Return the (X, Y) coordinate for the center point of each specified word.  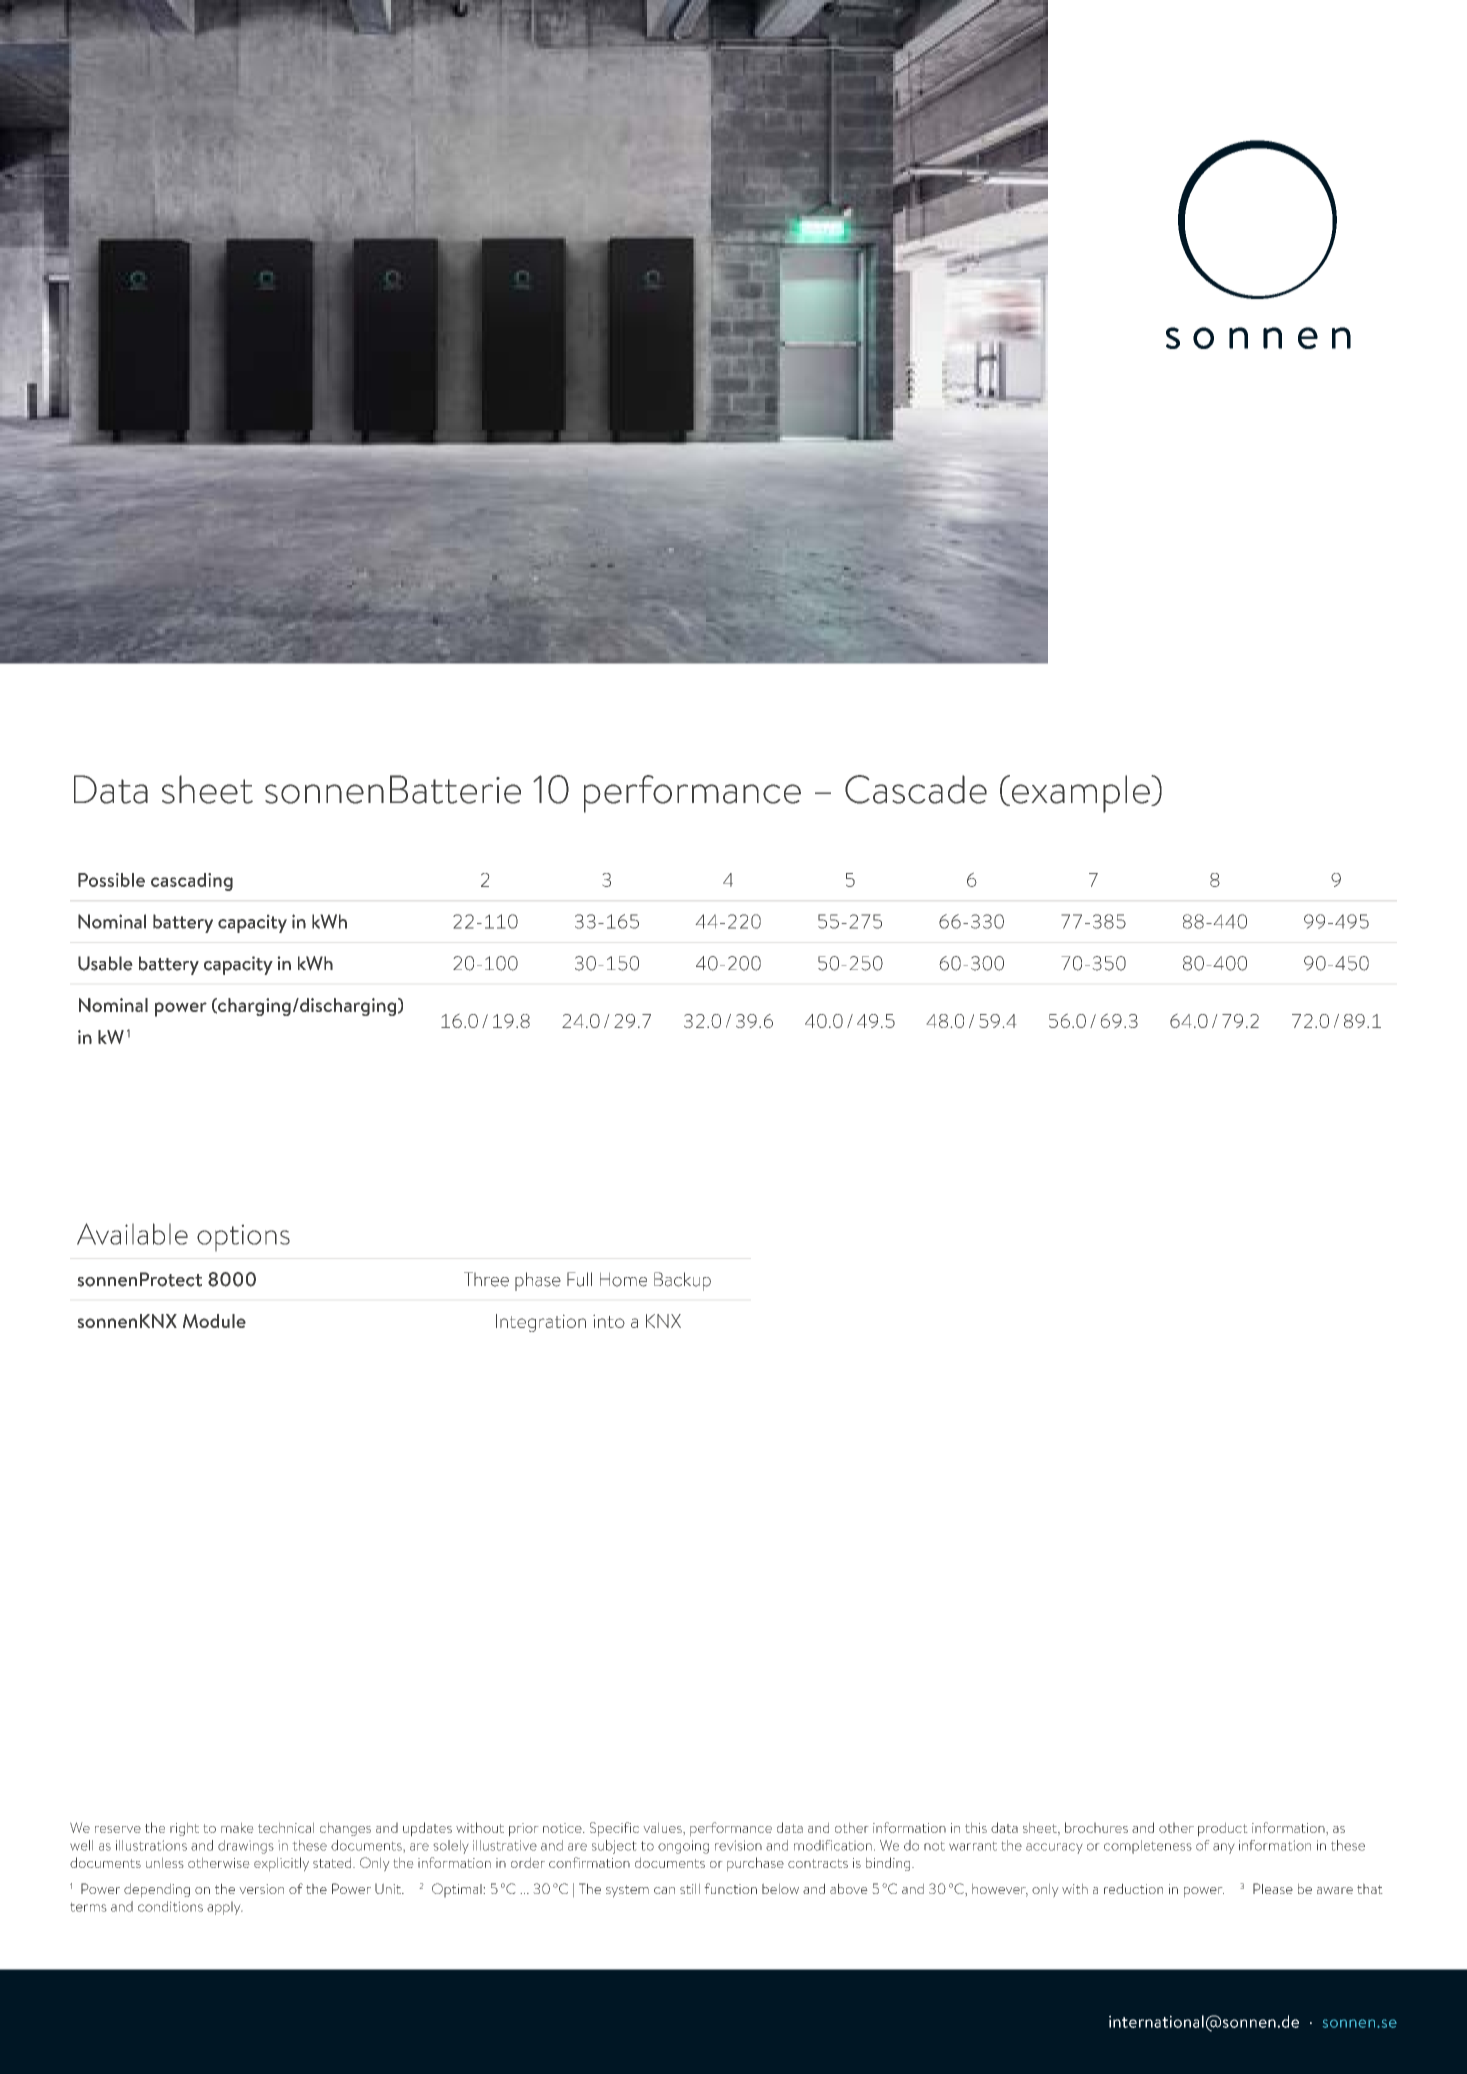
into (609, 1321)
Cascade (916, 789)
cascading (192, 882)
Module (214, 1321)
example (1080, 794)
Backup (682, 1281)
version (261, 1889)
